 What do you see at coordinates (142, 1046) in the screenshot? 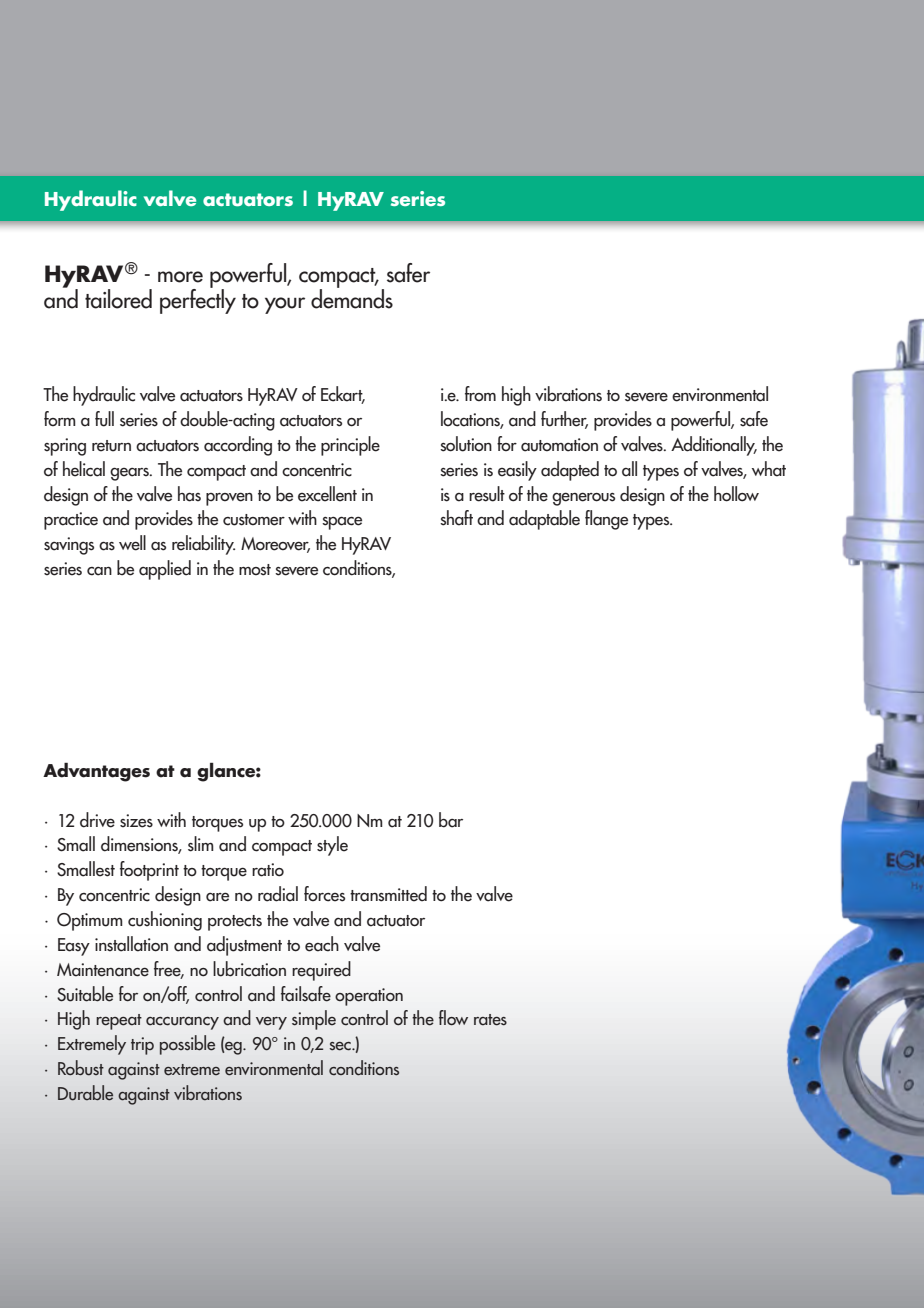
I see `trip` at bounding box center [142, 1046].
